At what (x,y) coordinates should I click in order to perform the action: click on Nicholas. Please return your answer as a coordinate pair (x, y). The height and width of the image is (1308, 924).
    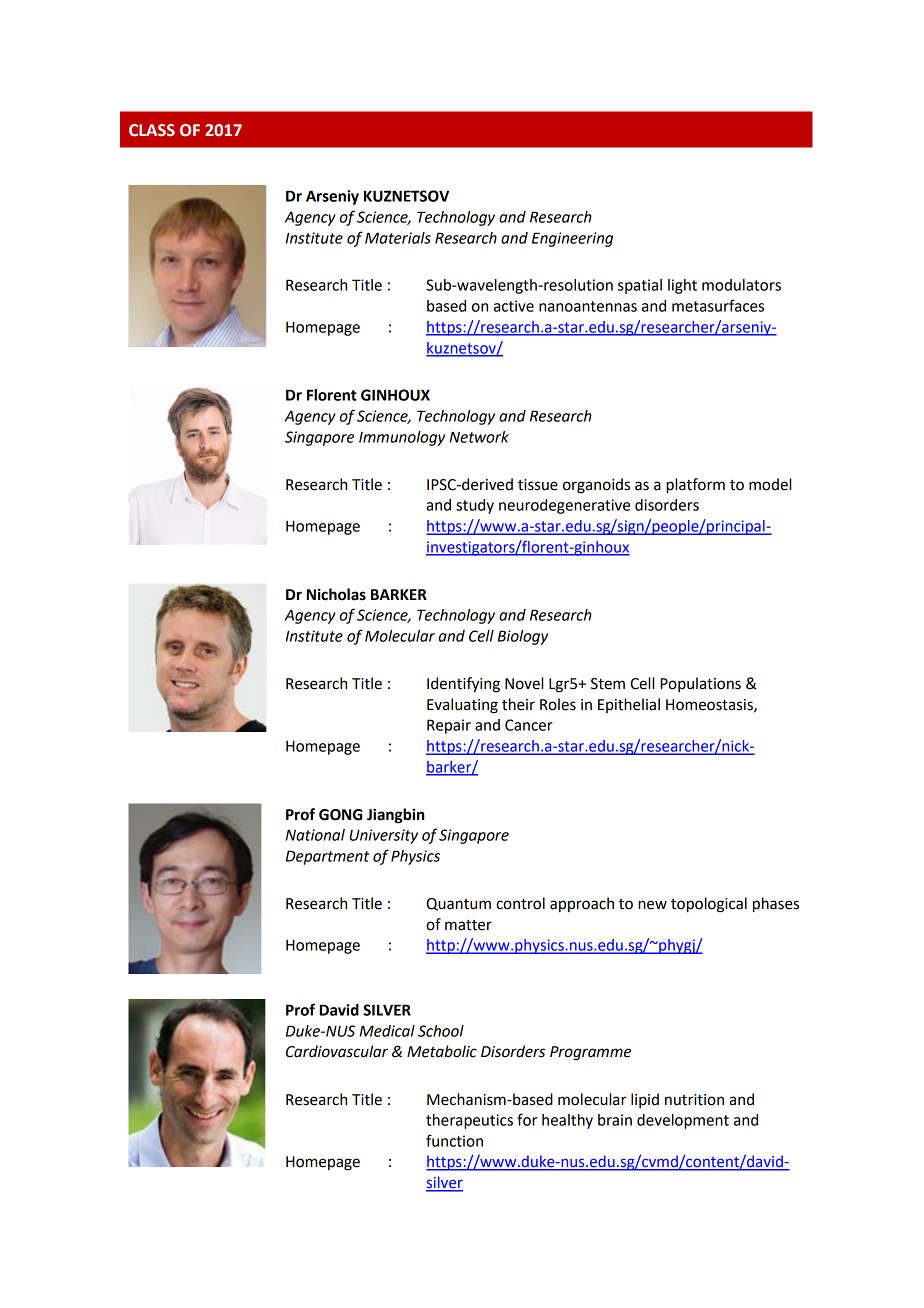
    Looking at the image, I should click on (336, 594).
